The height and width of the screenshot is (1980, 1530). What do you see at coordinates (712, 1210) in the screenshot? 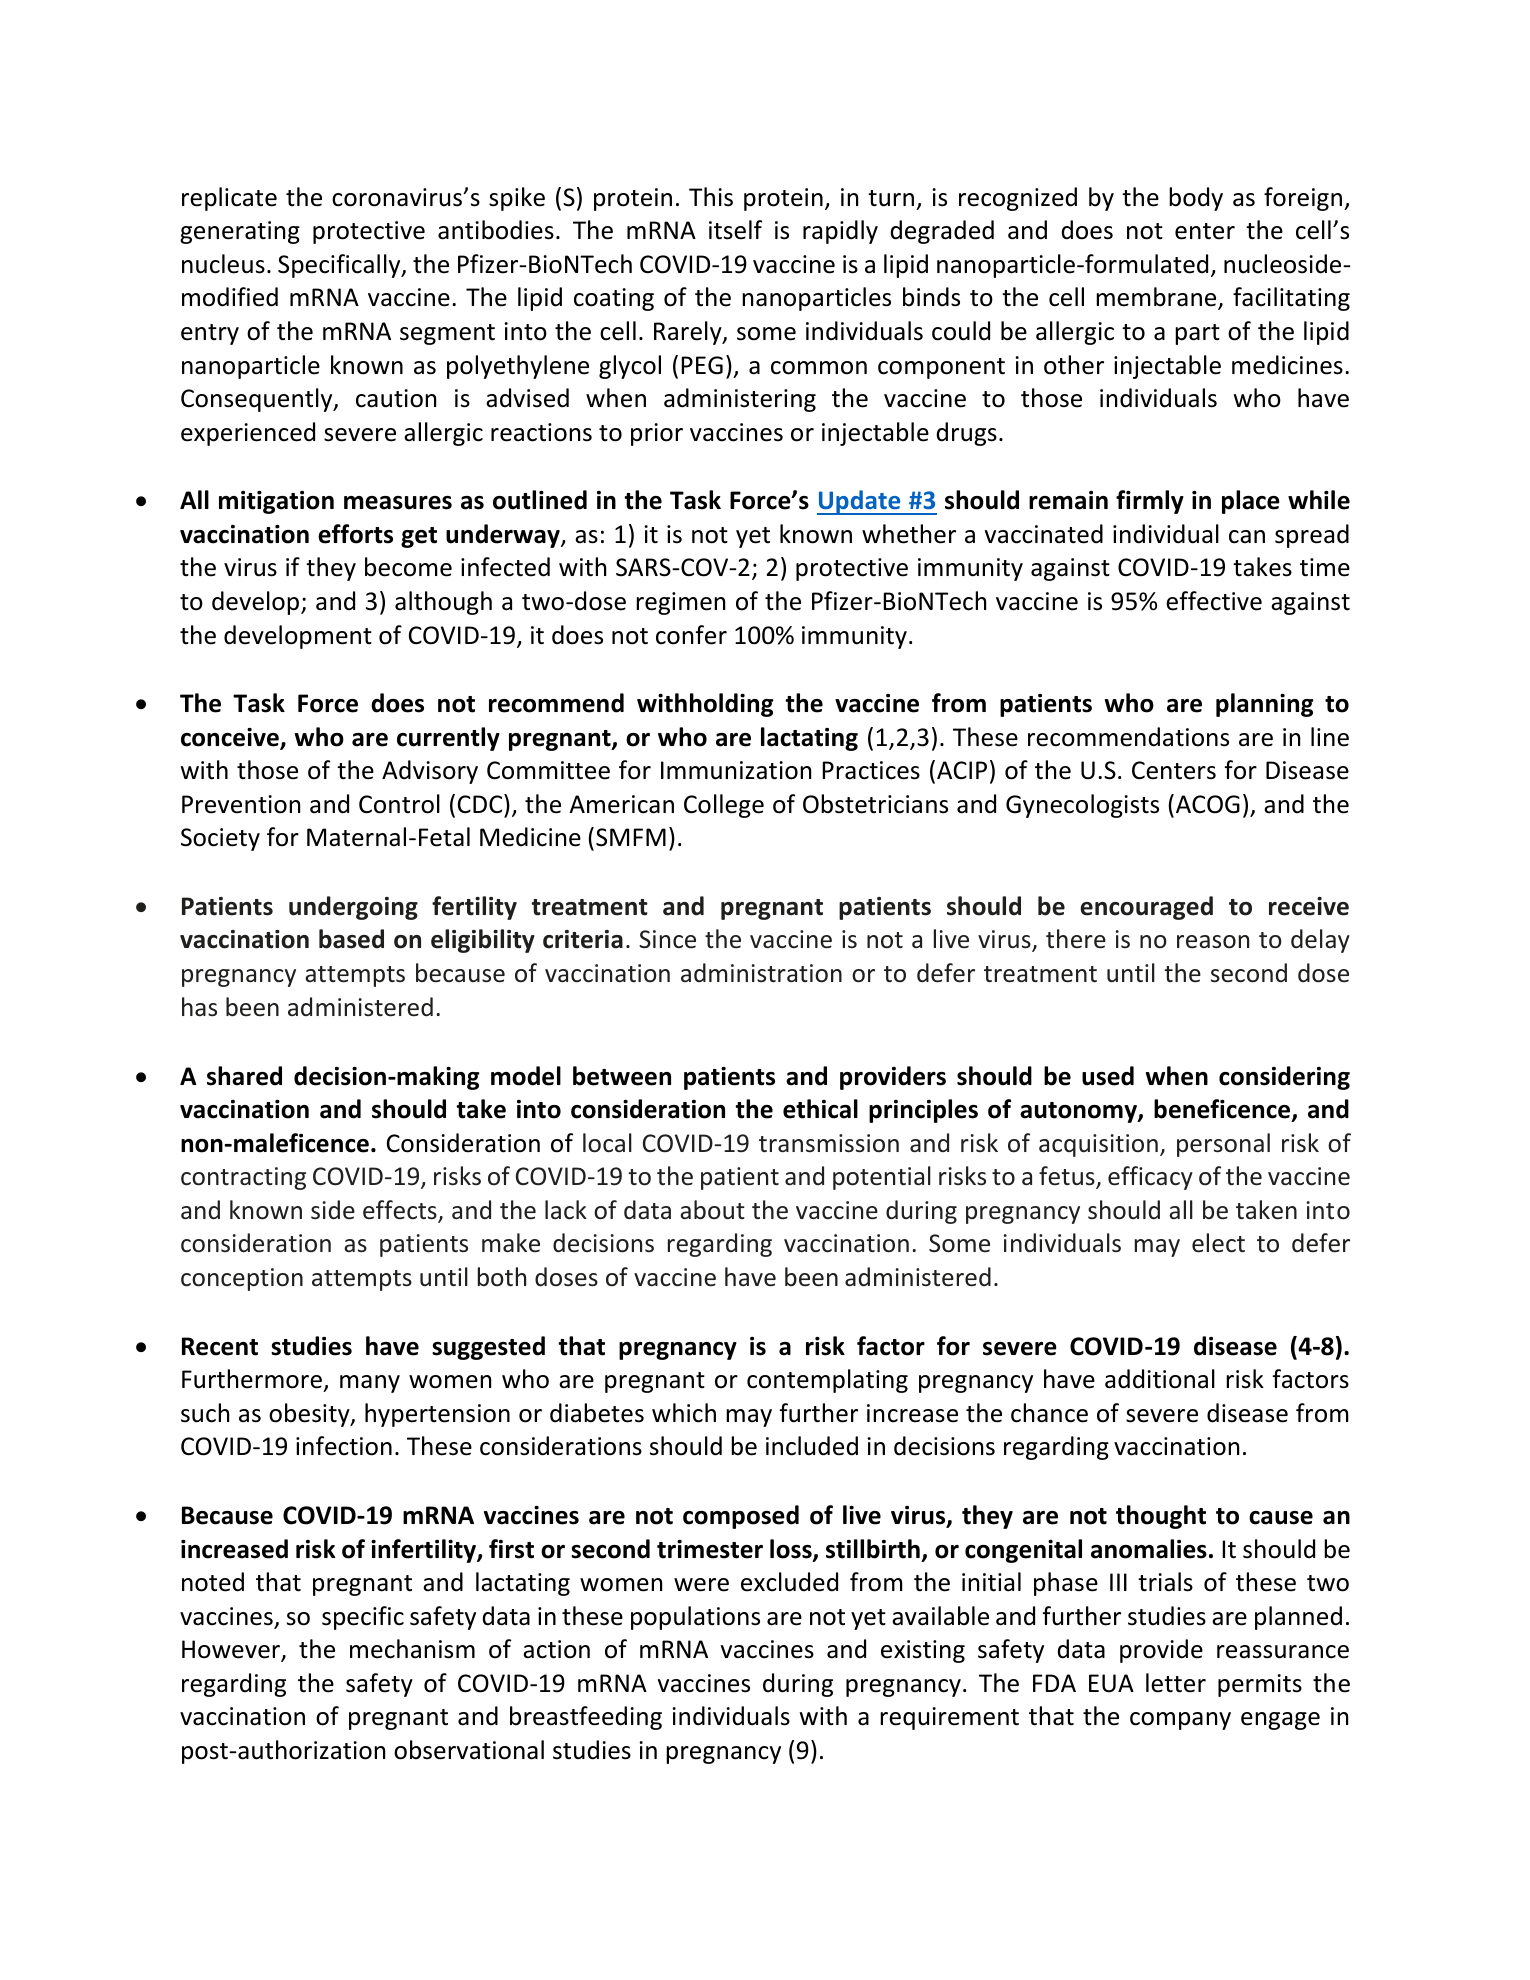
I see `about` at bounding box center [712, 1210].
